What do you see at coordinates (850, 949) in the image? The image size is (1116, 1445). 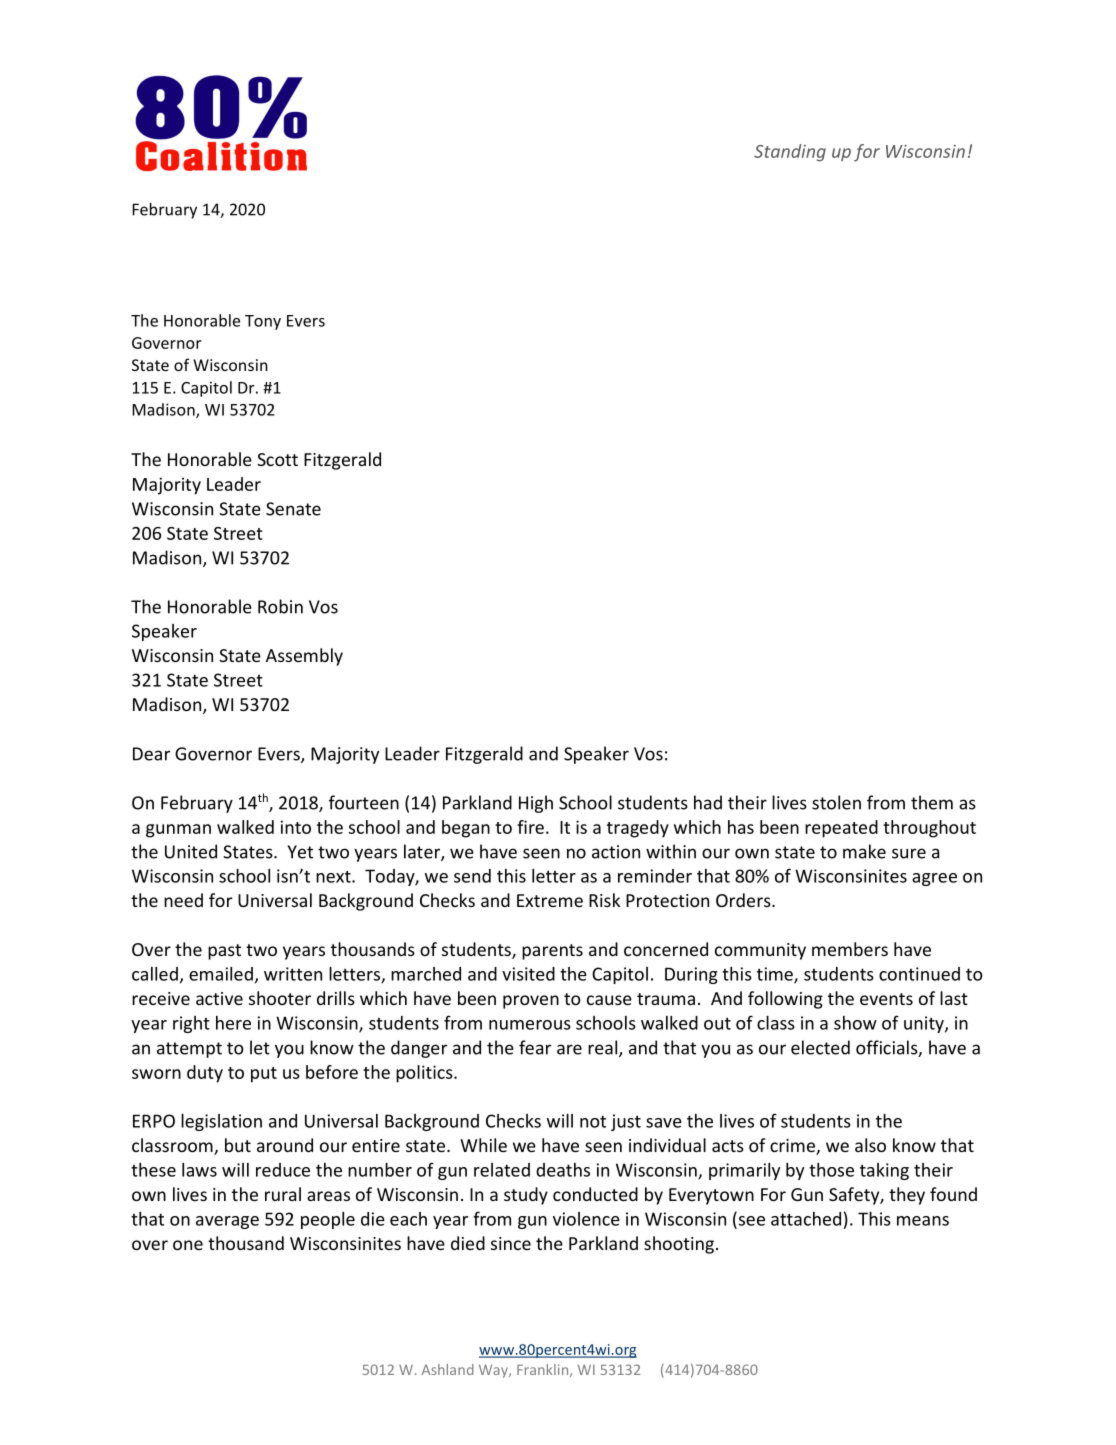 I see `members` at bounding box center [850, 949].
